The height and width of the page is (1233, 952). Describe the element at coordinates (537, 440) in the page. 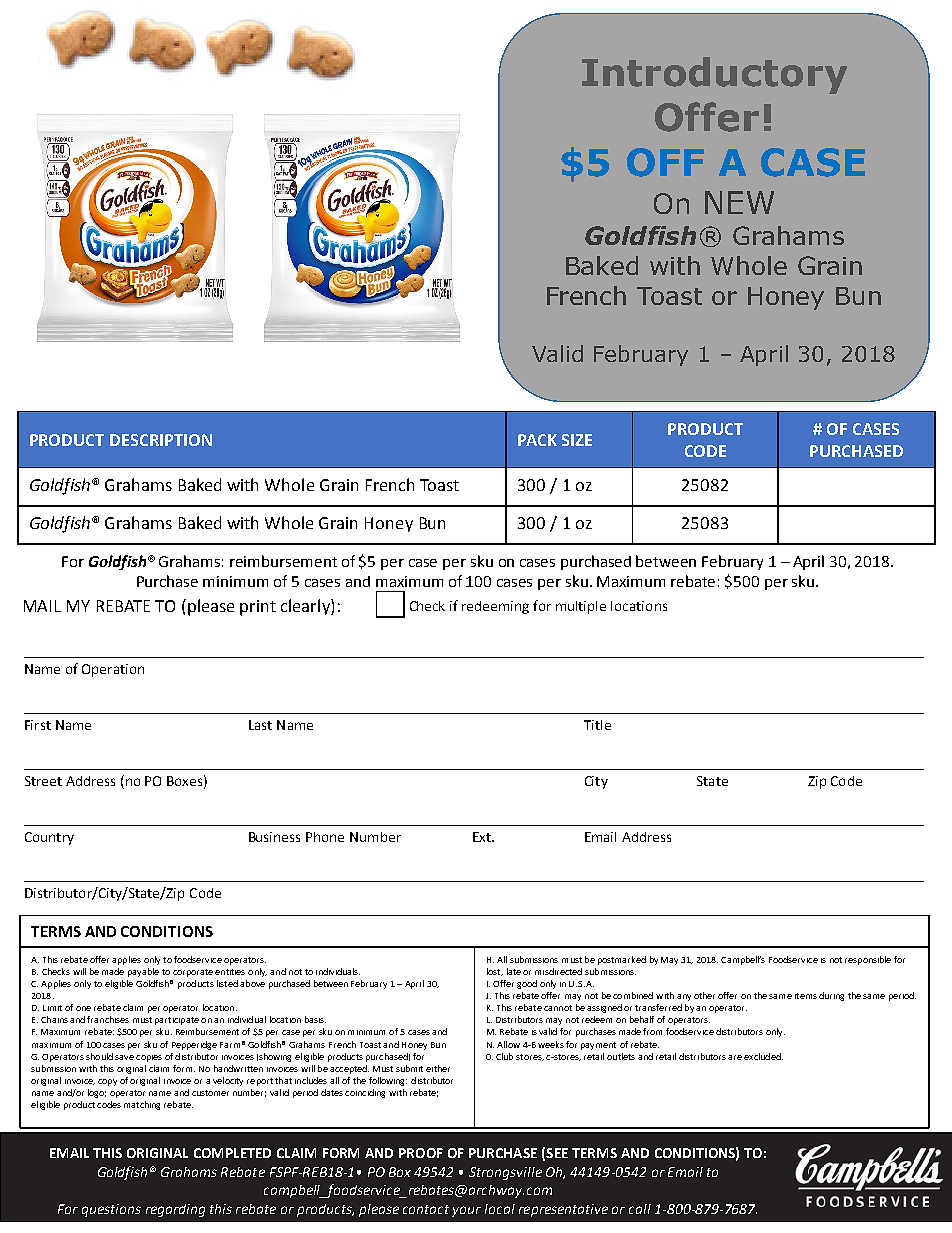

I see `PACK` at that location.
